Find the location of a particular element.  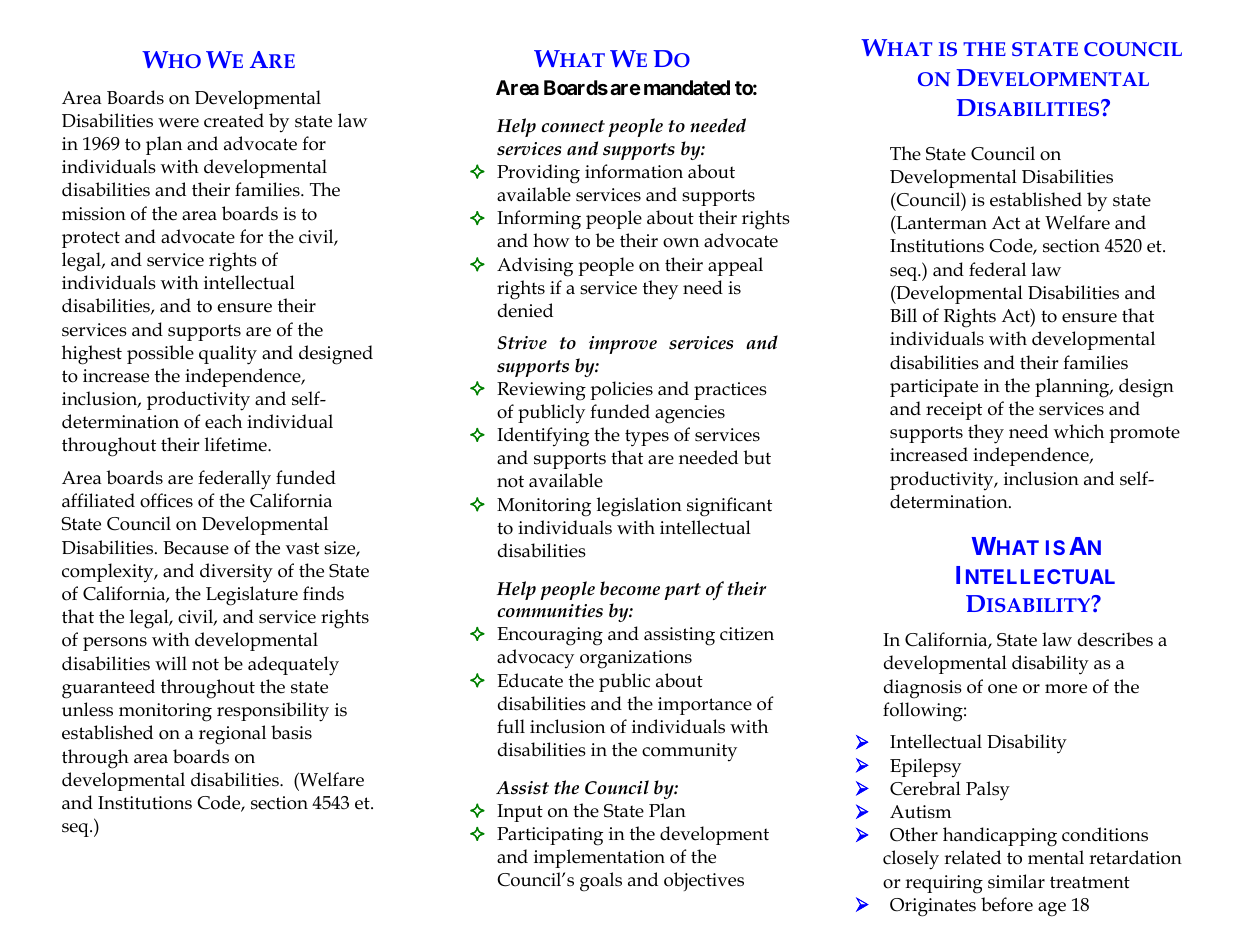

Bill is located at coordinates (903, 315).
